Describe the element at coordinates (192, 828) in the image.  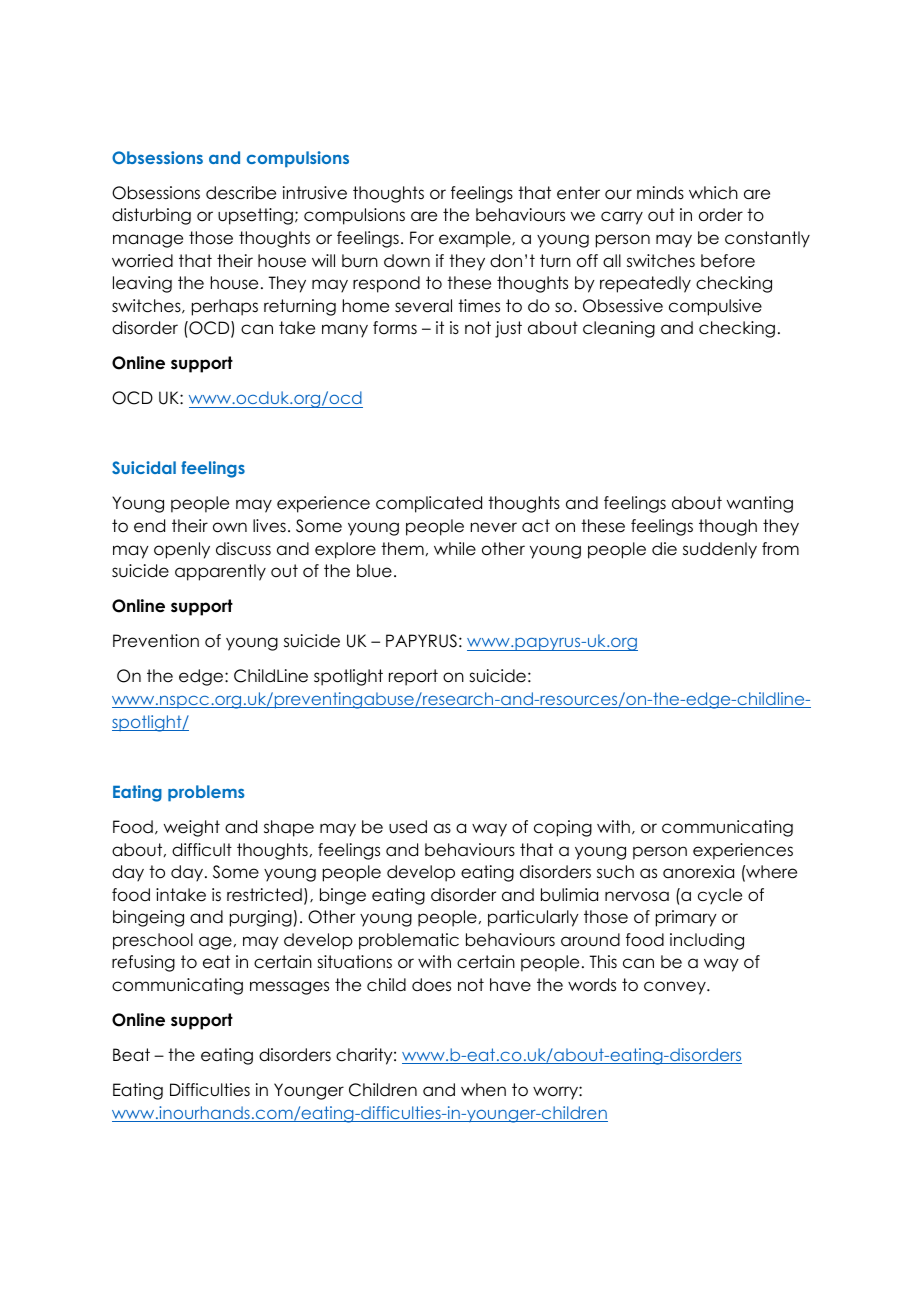
I see `weight` at that location.
